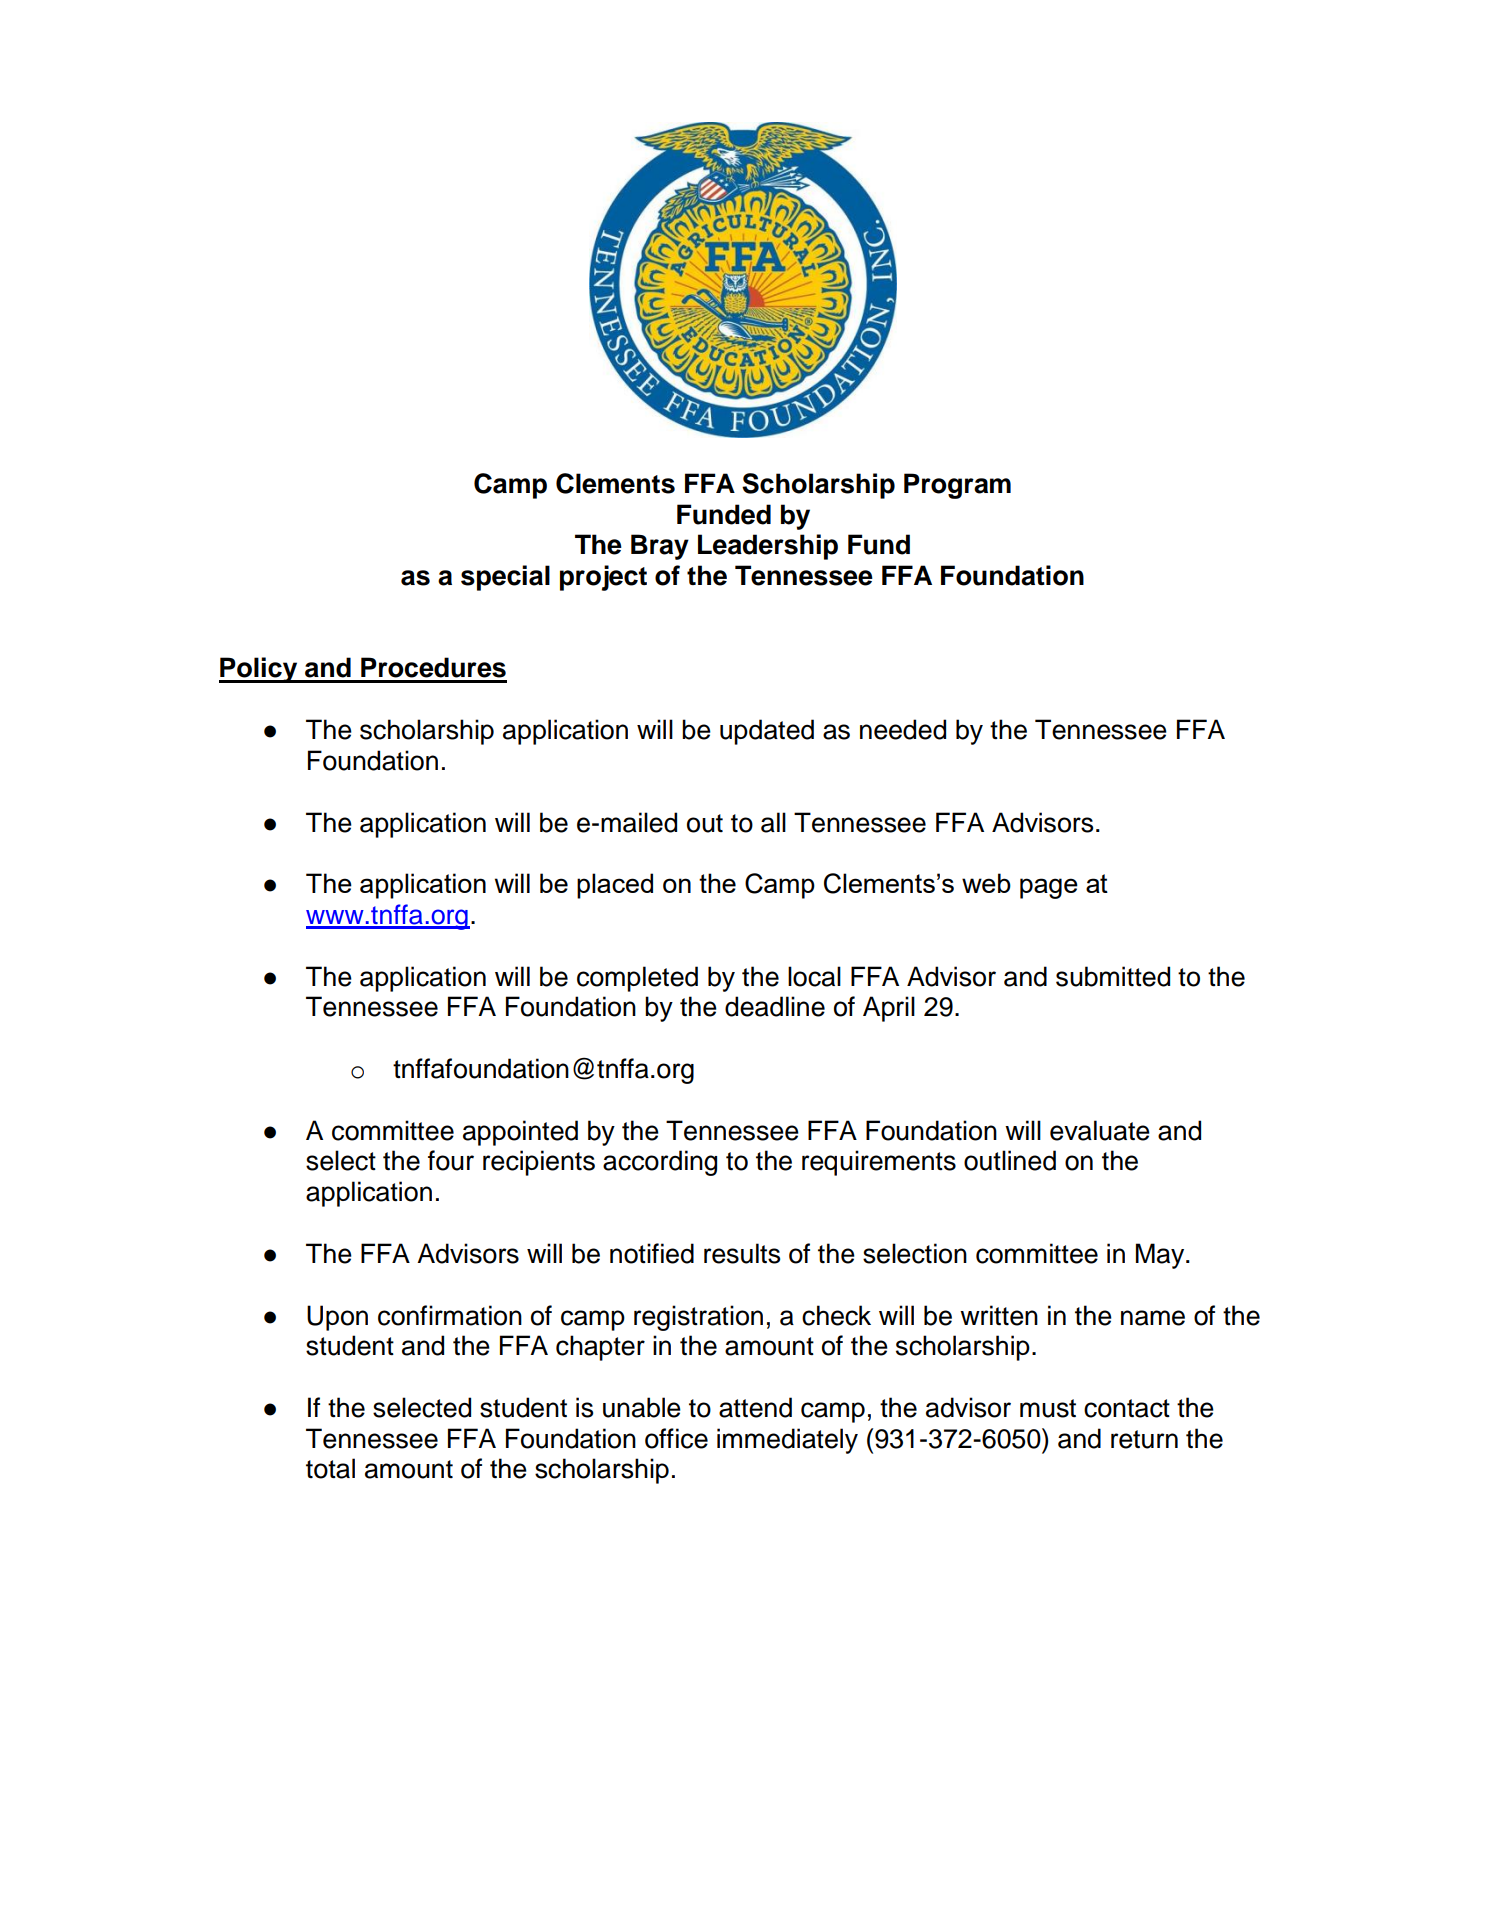 Image resolution: width=1486 pixels, height=1922 pixels. I want to click on total, so click(330, 1468).
